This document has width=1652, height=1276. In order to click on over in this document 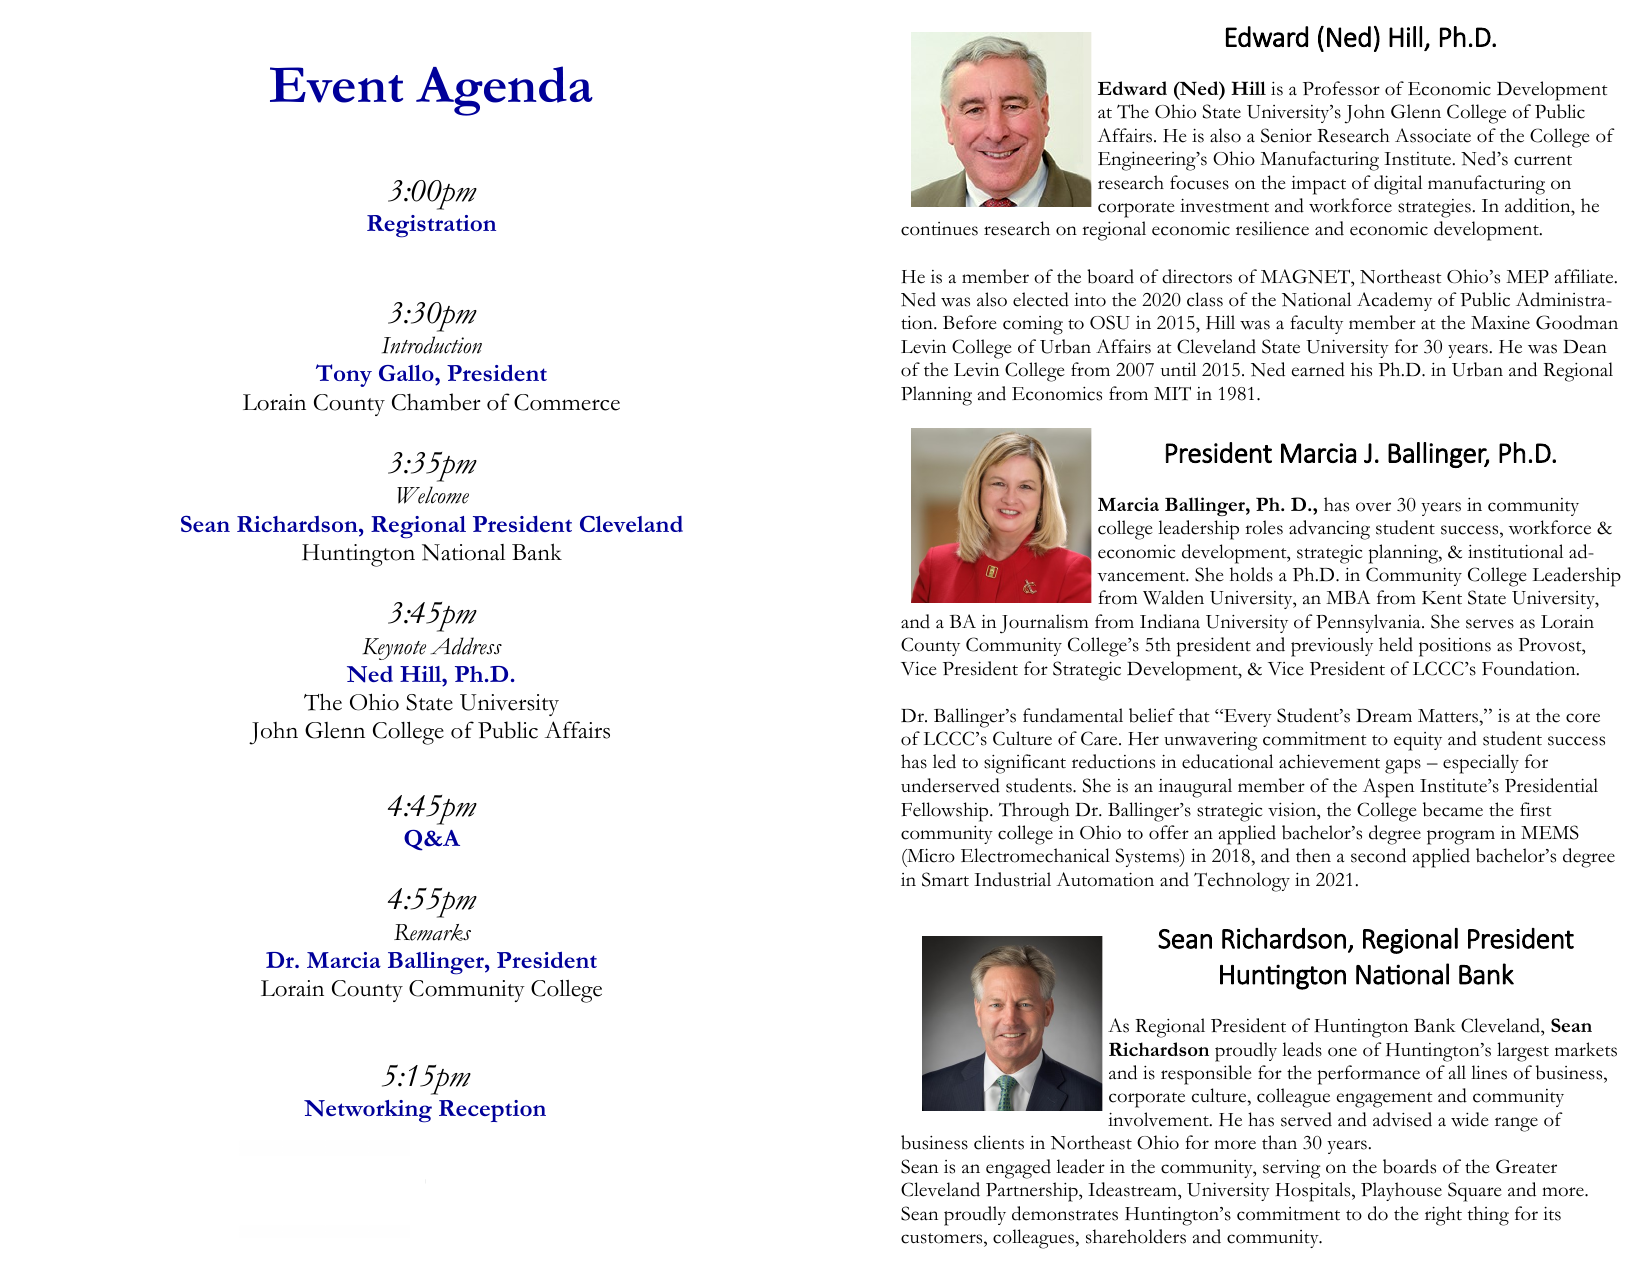, I will do `click(1373, 507)`.
